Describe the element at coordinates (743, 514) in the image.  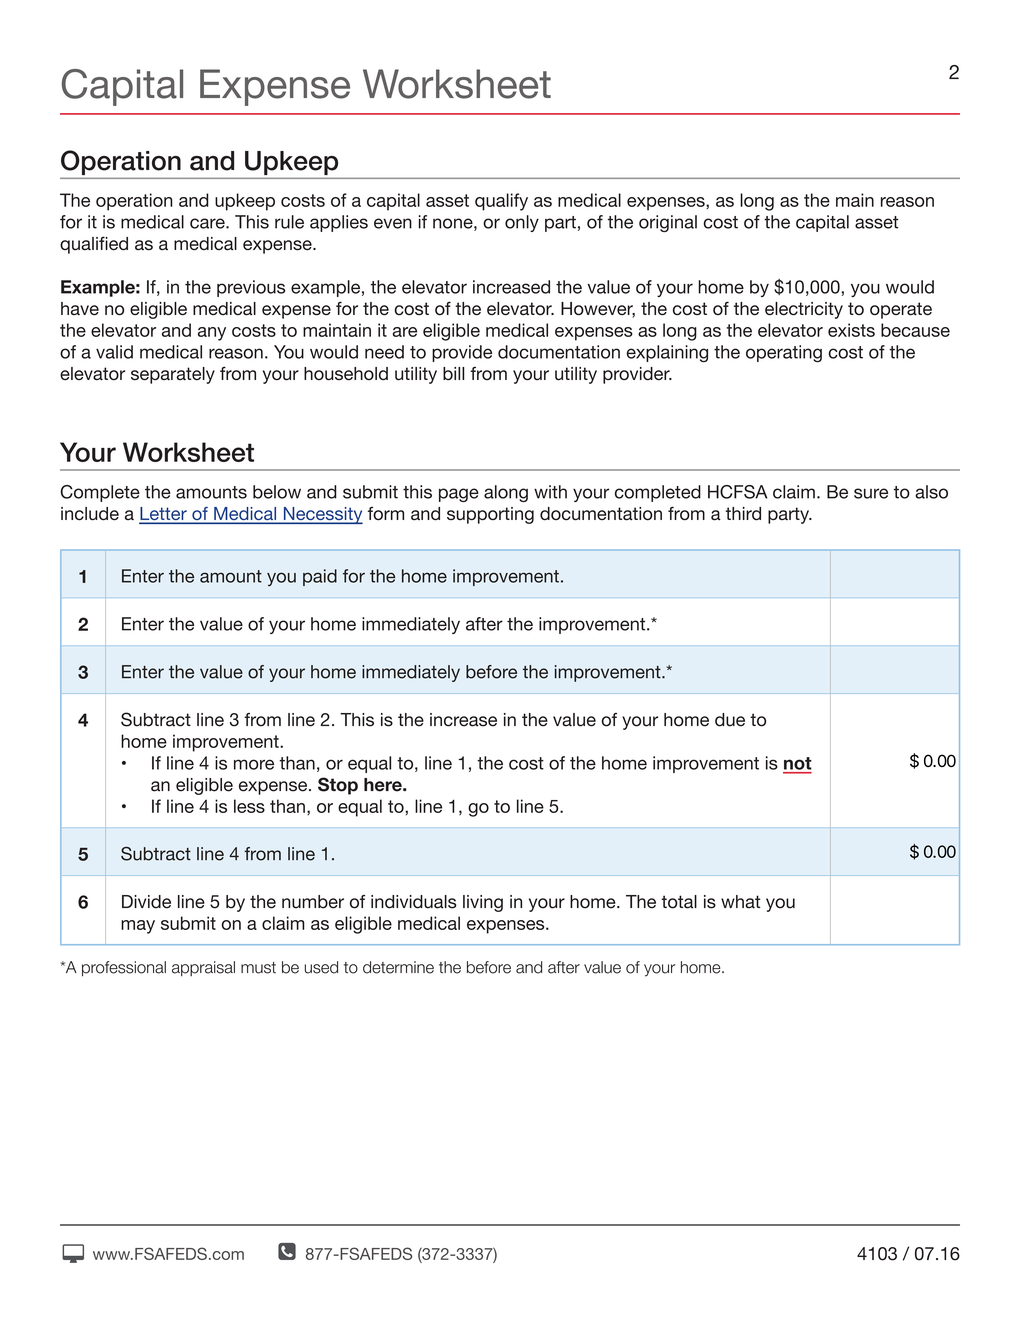
I see `third` at that location.
